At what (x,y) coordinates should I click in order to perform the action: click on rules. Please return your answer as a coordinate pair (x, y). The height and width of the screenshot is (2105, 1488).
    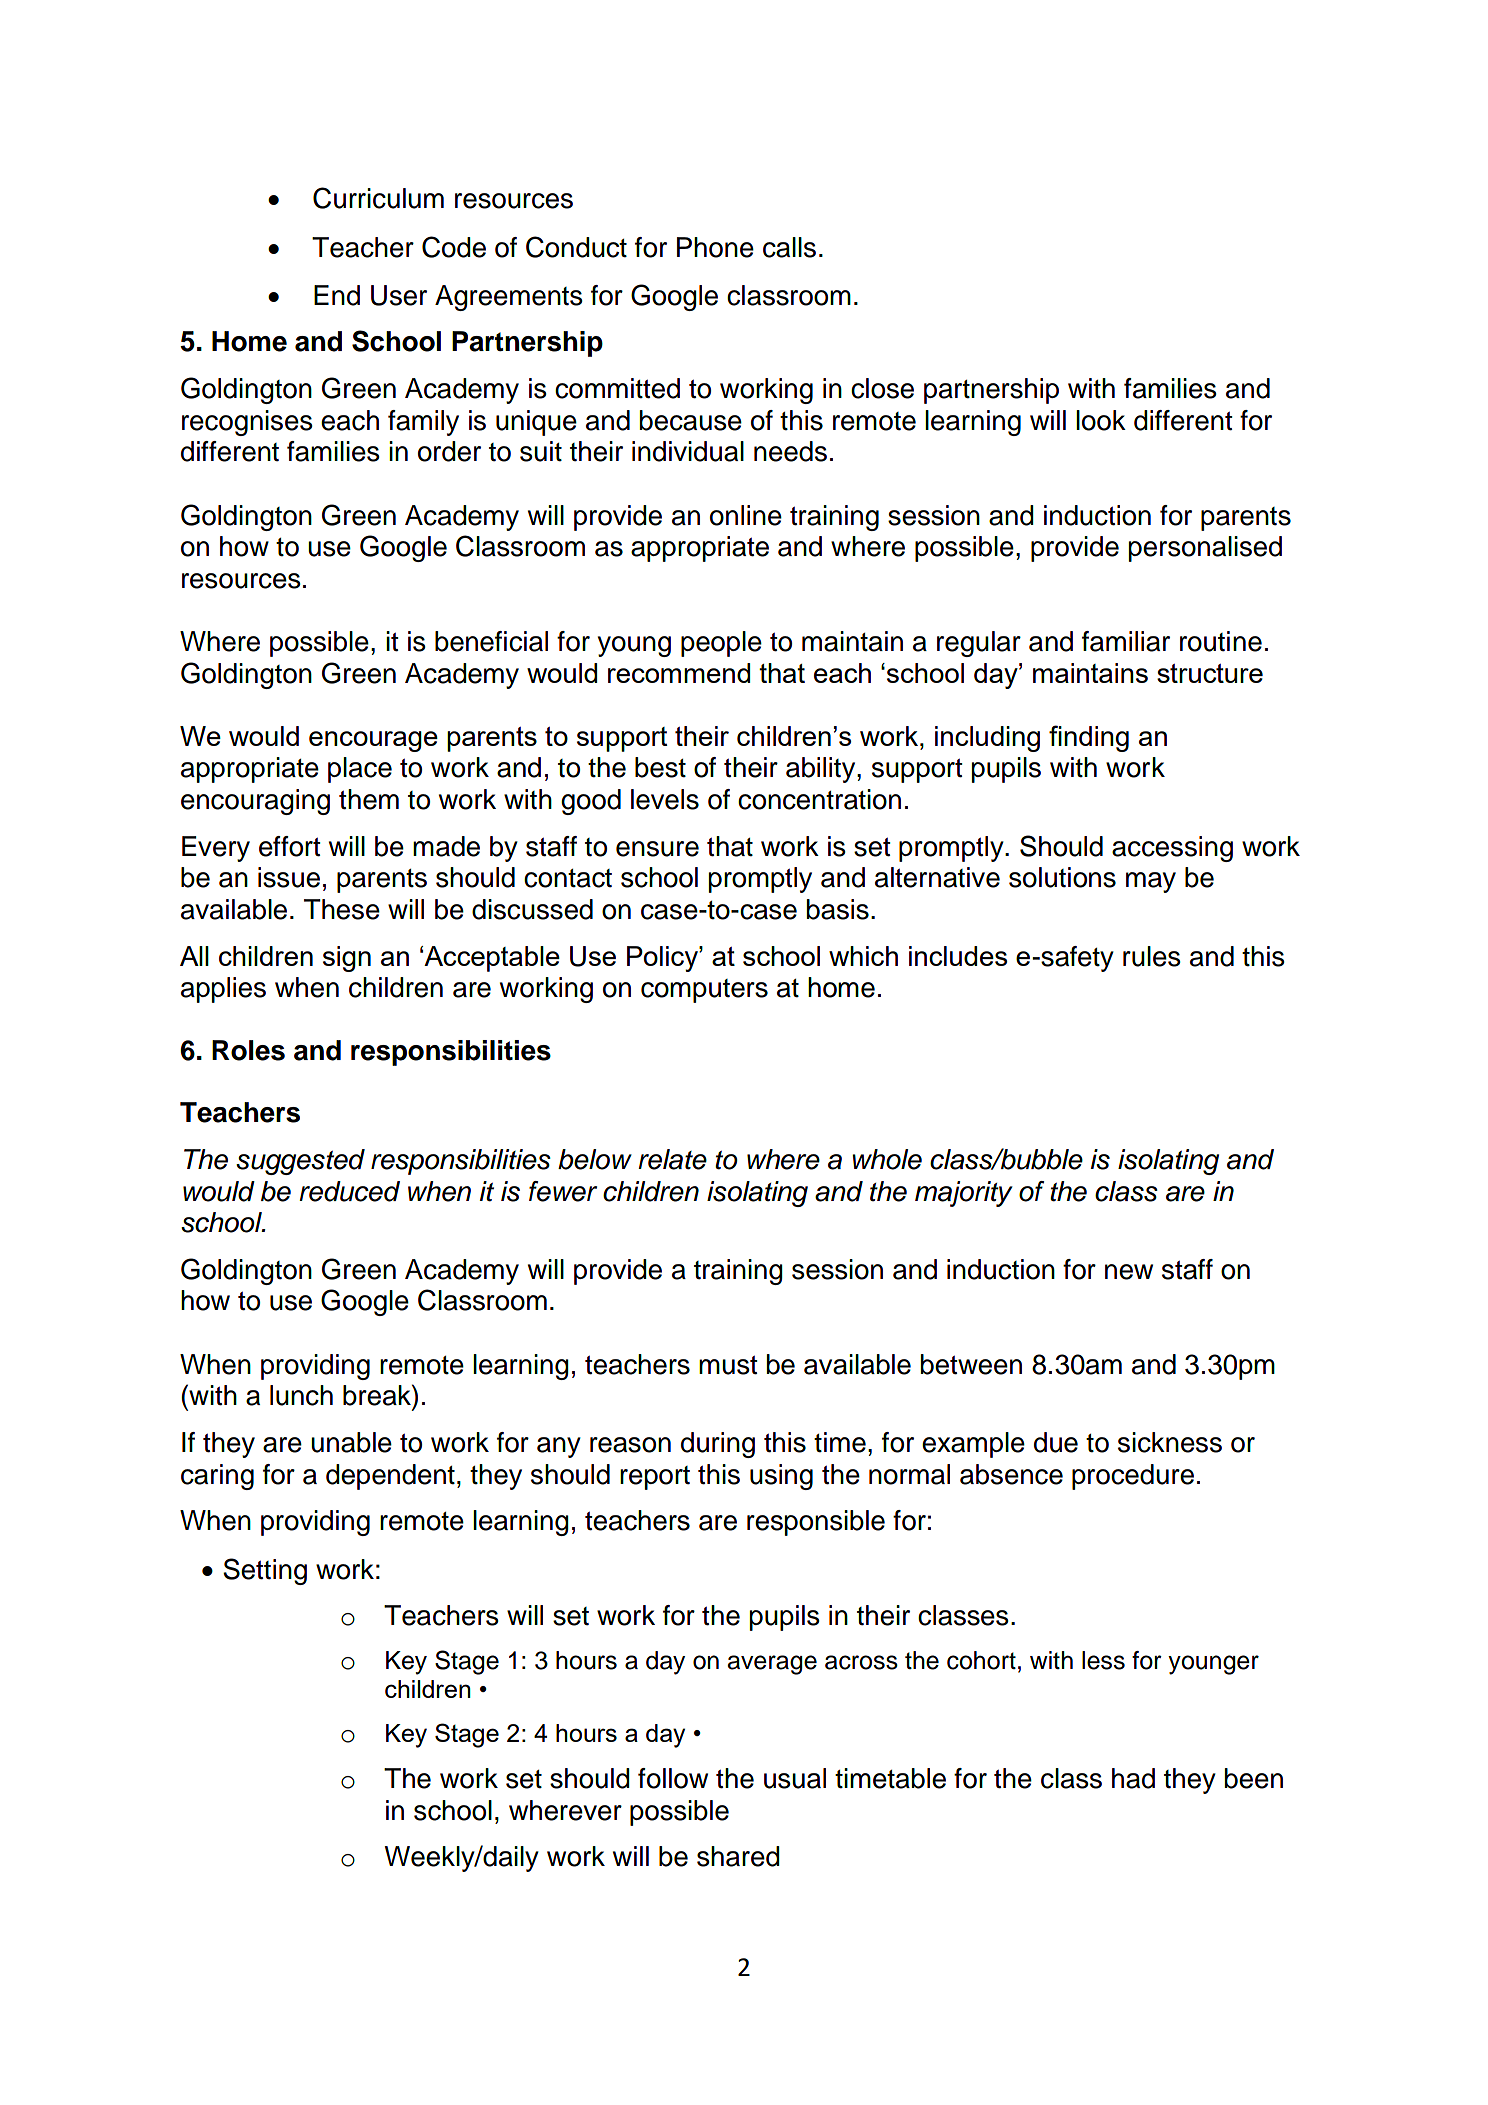
    Looking at the image, I should click on (1152, 956).
